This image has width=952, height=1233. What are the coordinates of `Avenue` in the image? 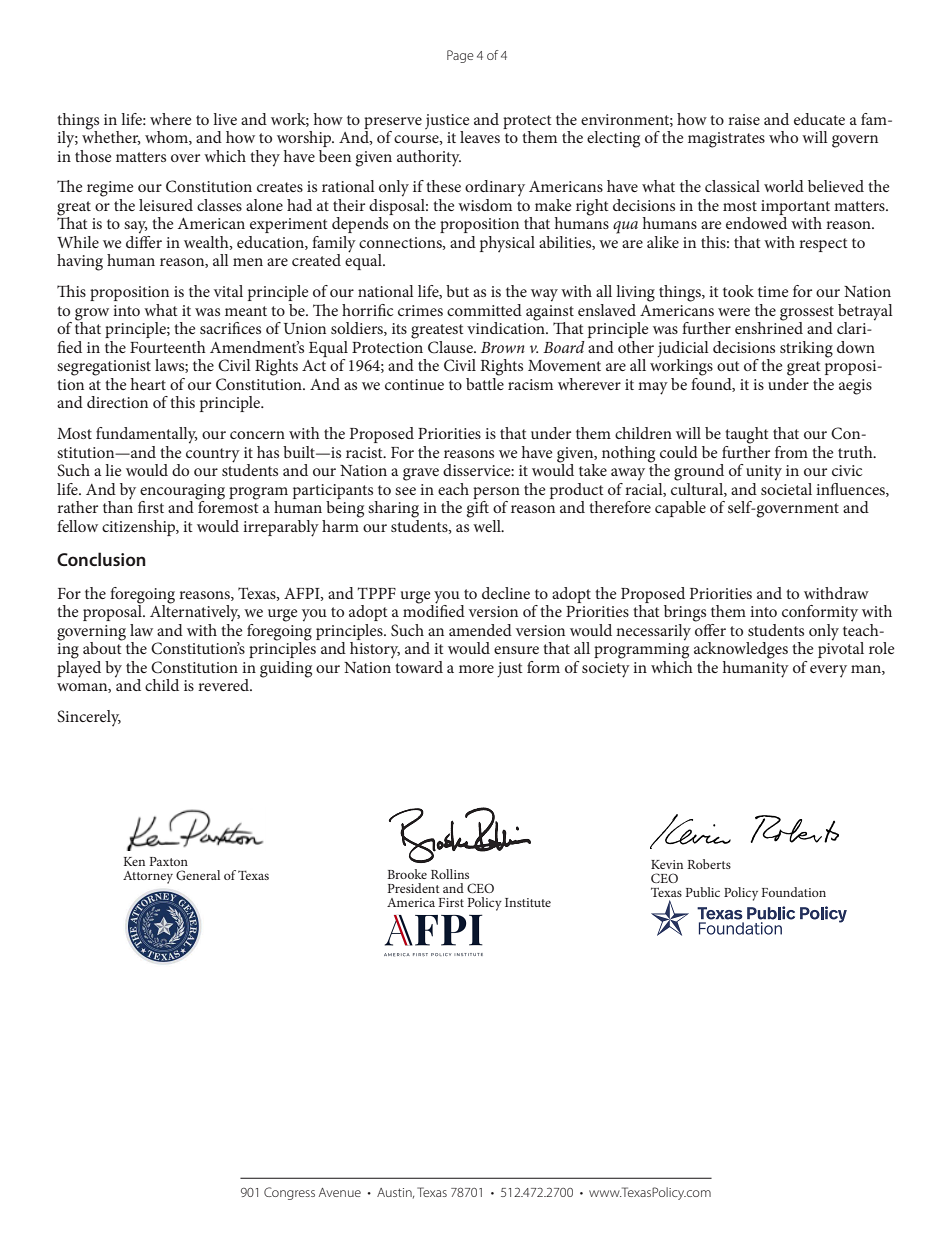 It's located at (340, 1192).
